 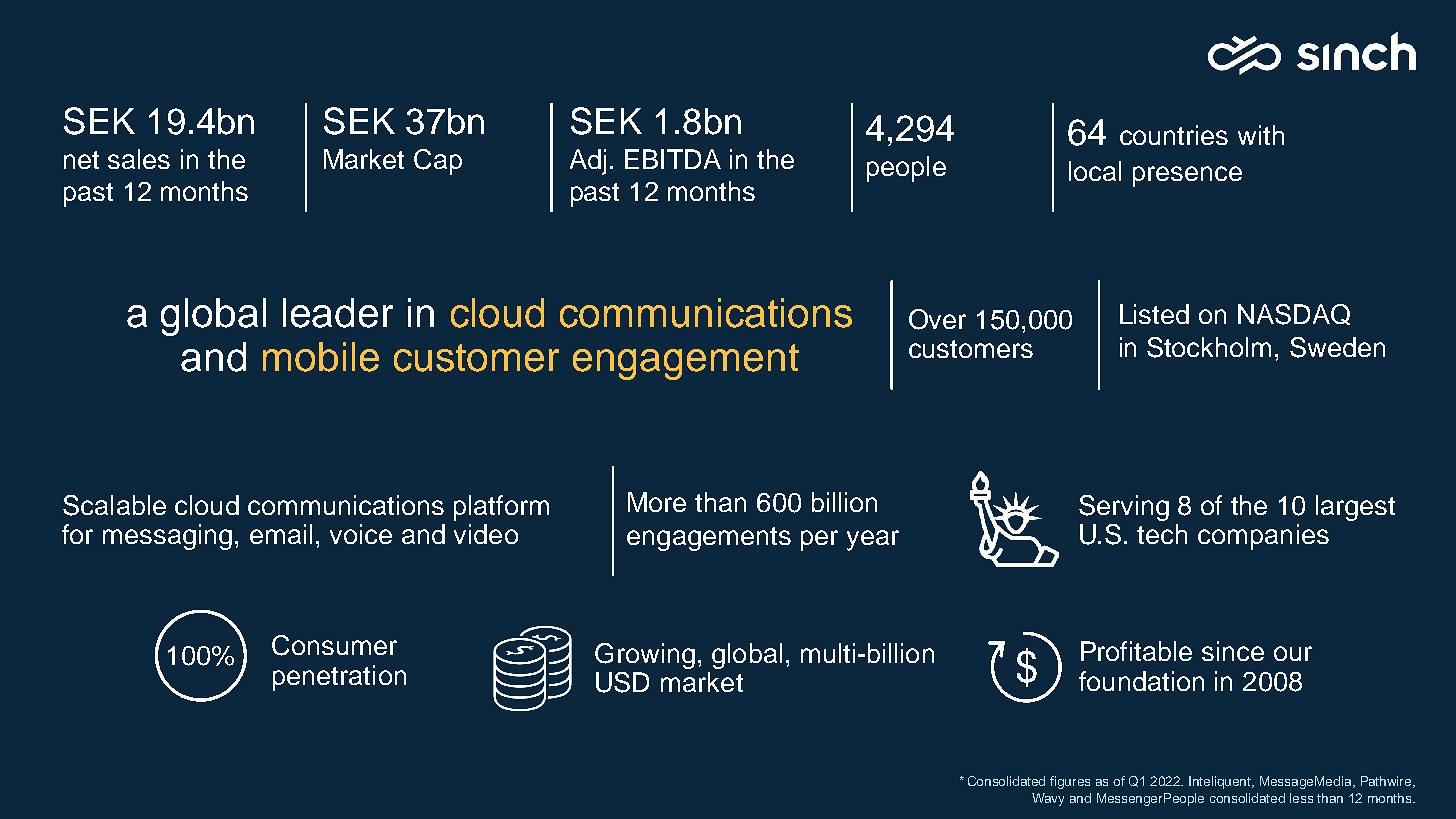 I want to click on countries, so click(x=1174, y=135).
